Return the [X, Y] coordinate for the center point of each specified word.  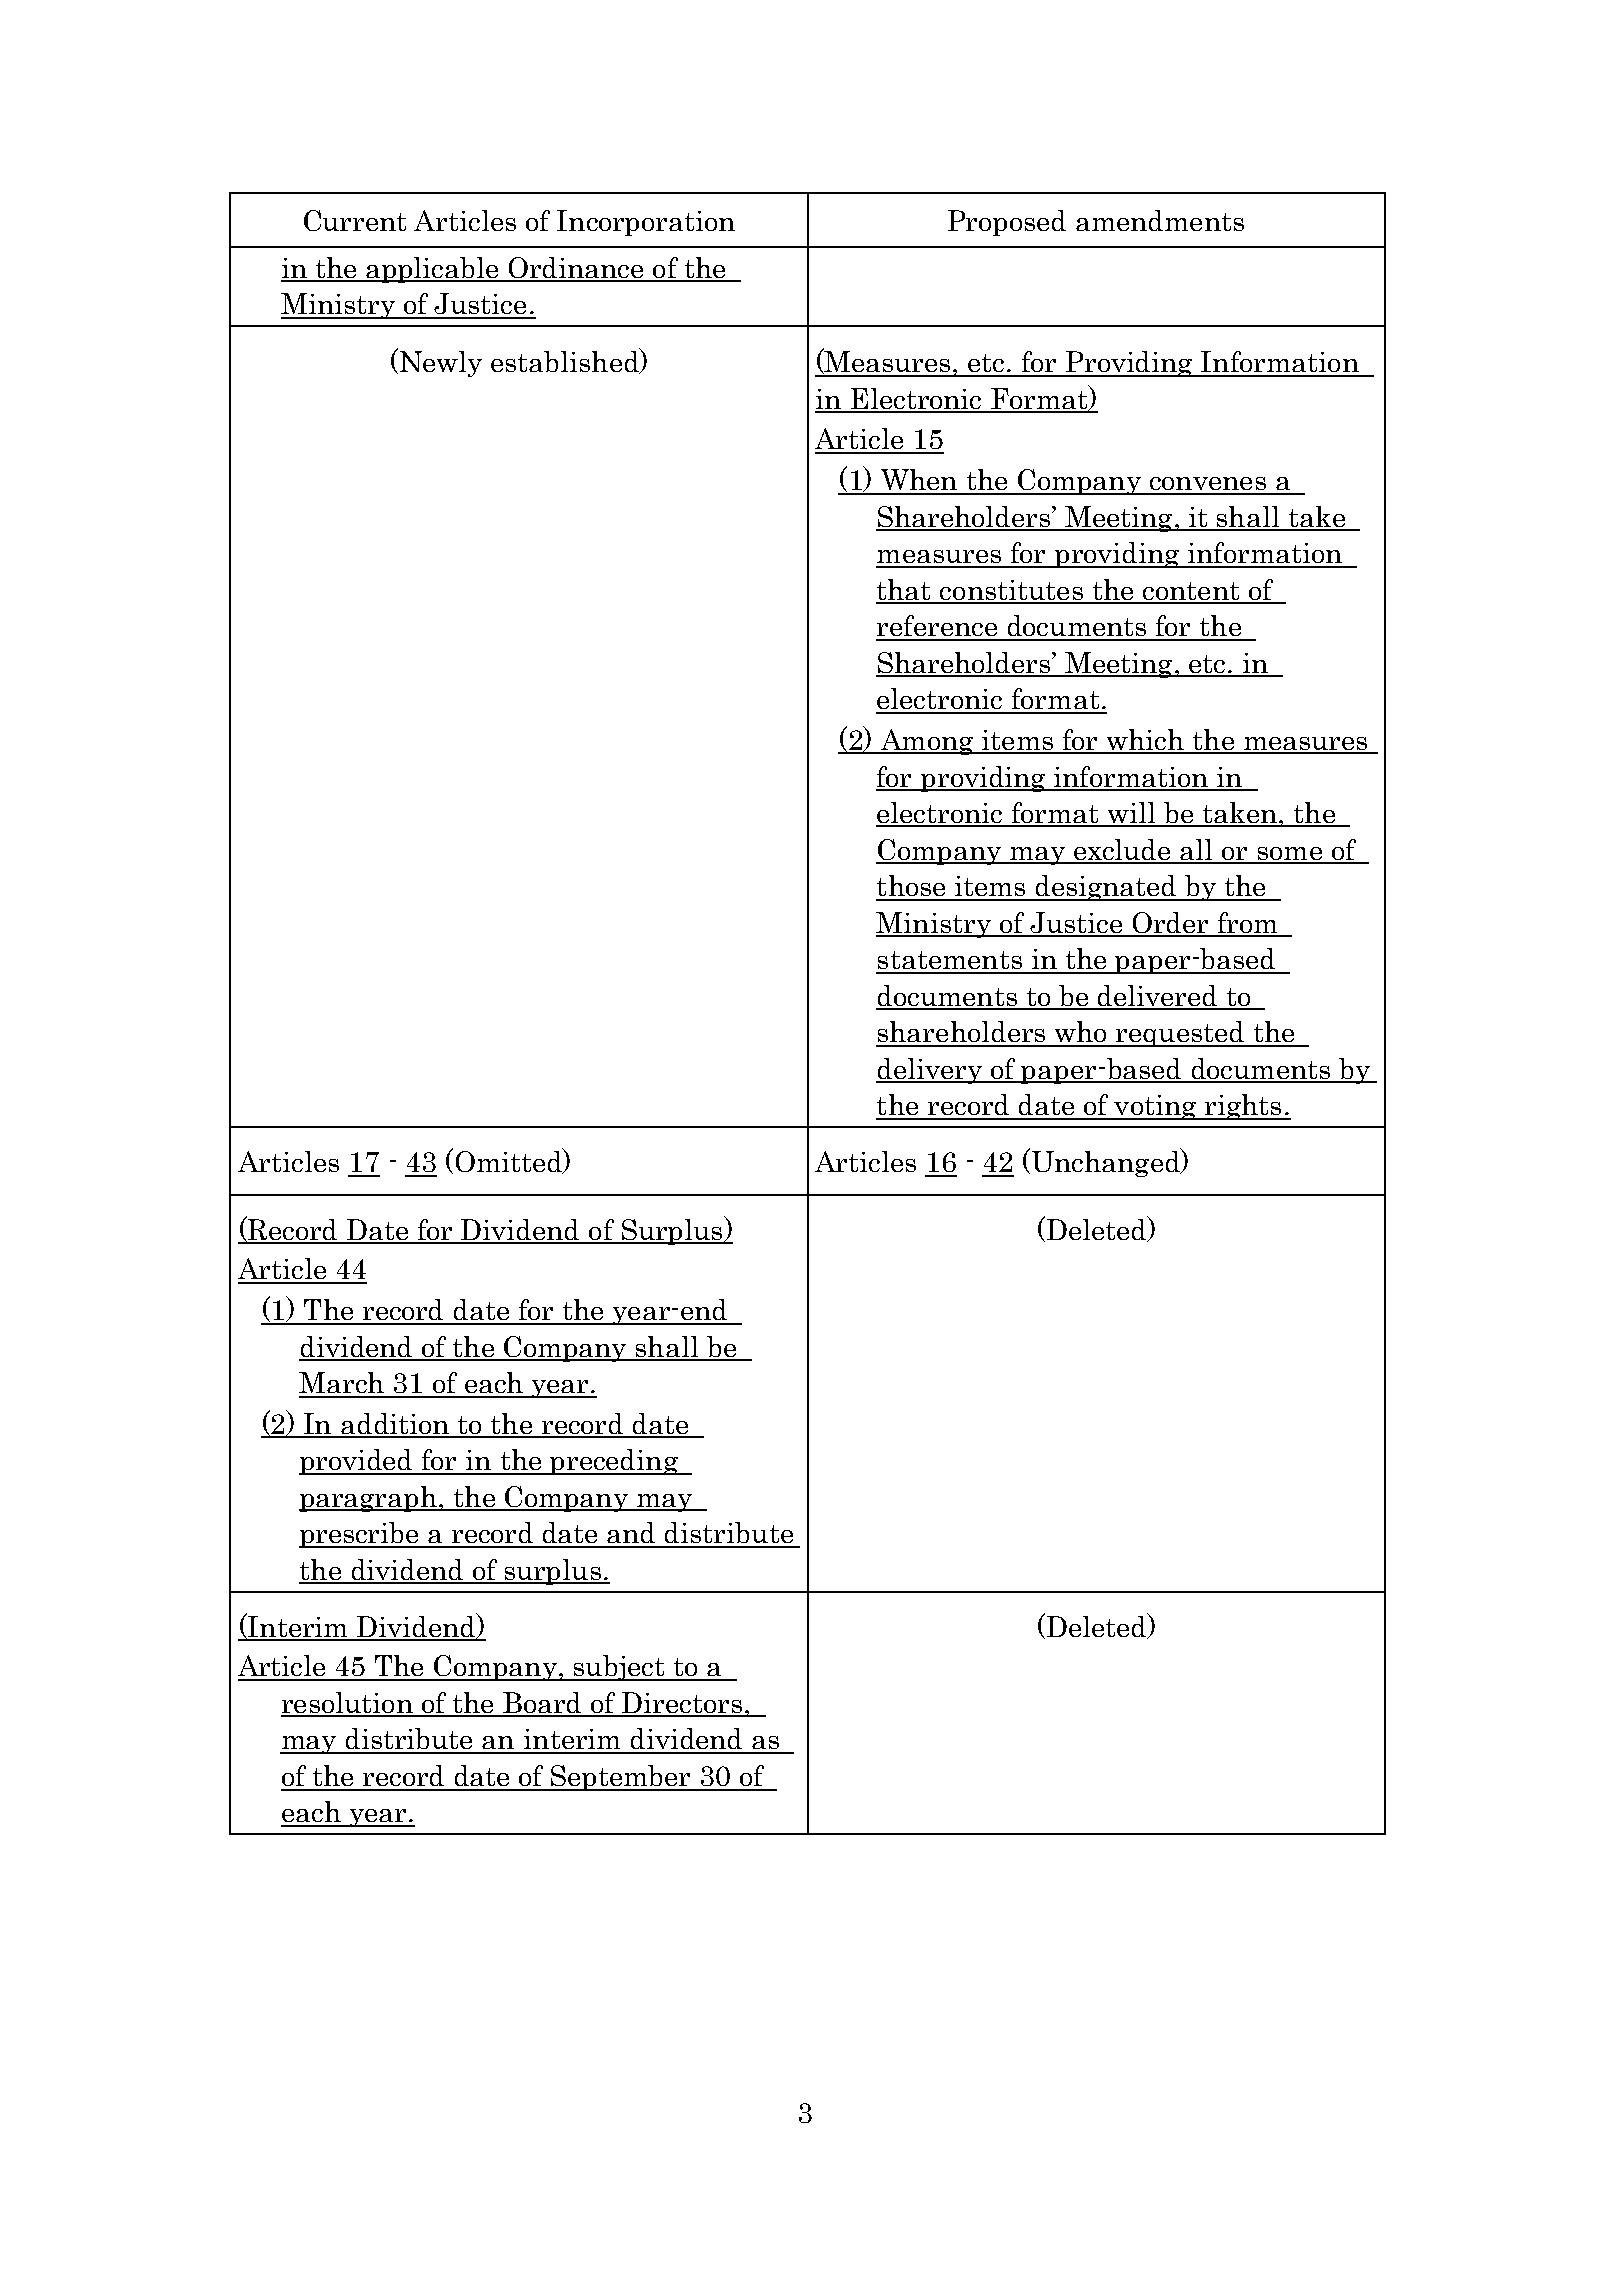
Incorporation [646, 223]
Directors [682, 1704]
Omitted [510, 1161]
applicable [433, 270]
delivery [930, 1071]
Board [543, 1704]
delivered [1158, 997]
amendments [1160, 220]
